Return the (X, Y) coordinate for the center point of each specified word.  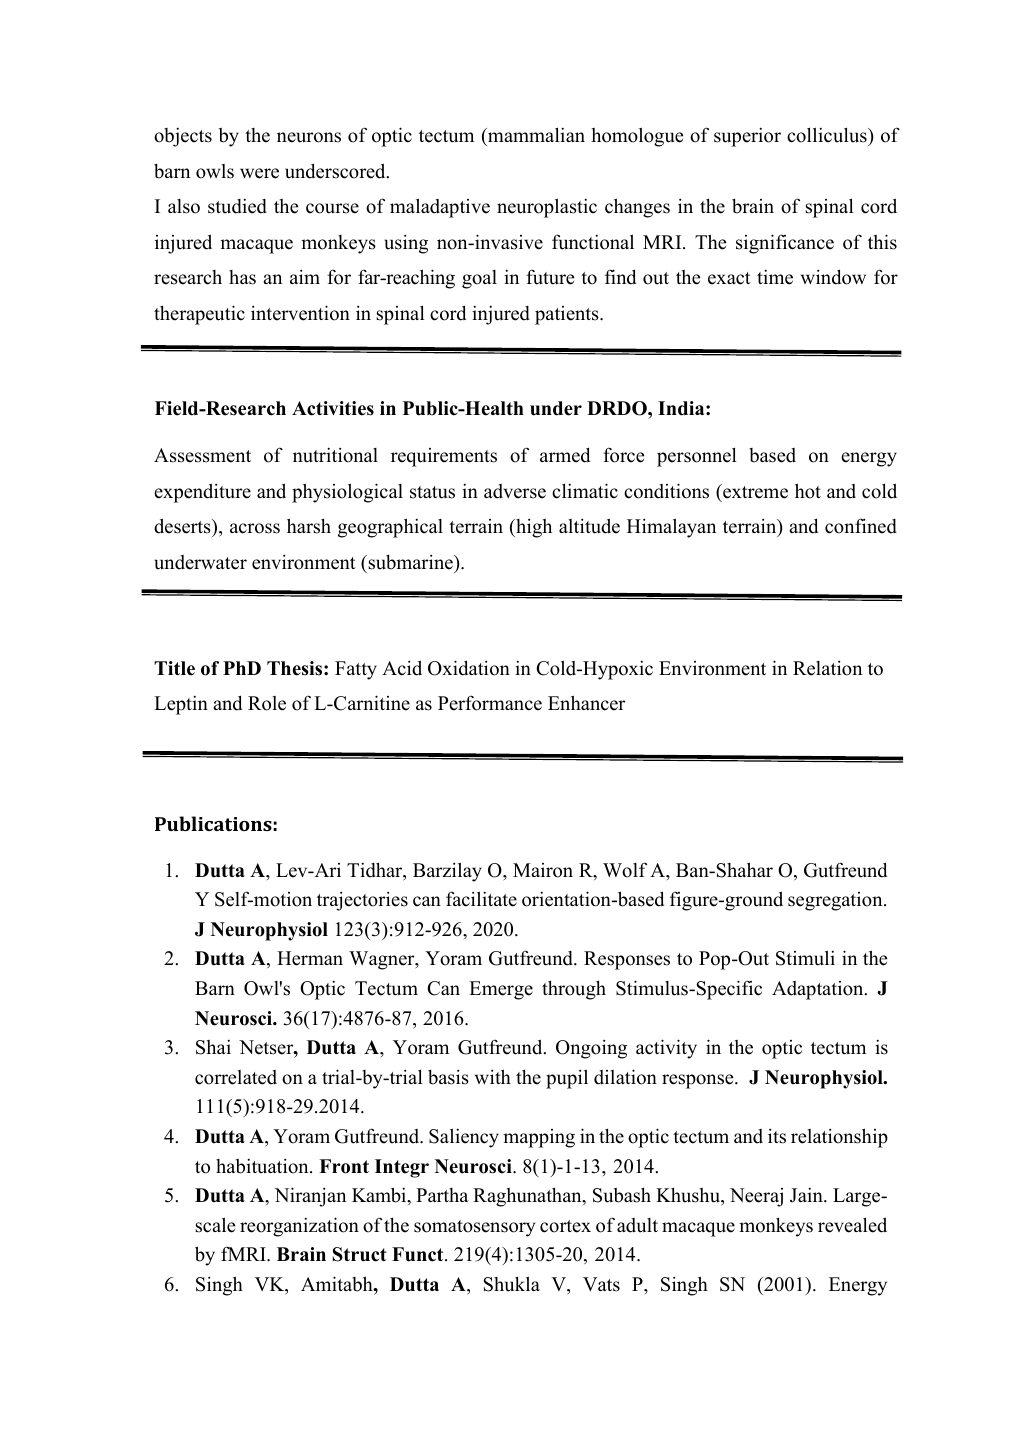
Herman (310, 958)
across (255, 528)
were (259, 173)
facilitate (481, 899)
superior (747, 137)
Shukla (511, 1284)
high (533, 528)
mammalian (535, 134)
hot (808, 491)
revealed (852, 1225)
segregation (836, 901)
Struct (360, 1254)
